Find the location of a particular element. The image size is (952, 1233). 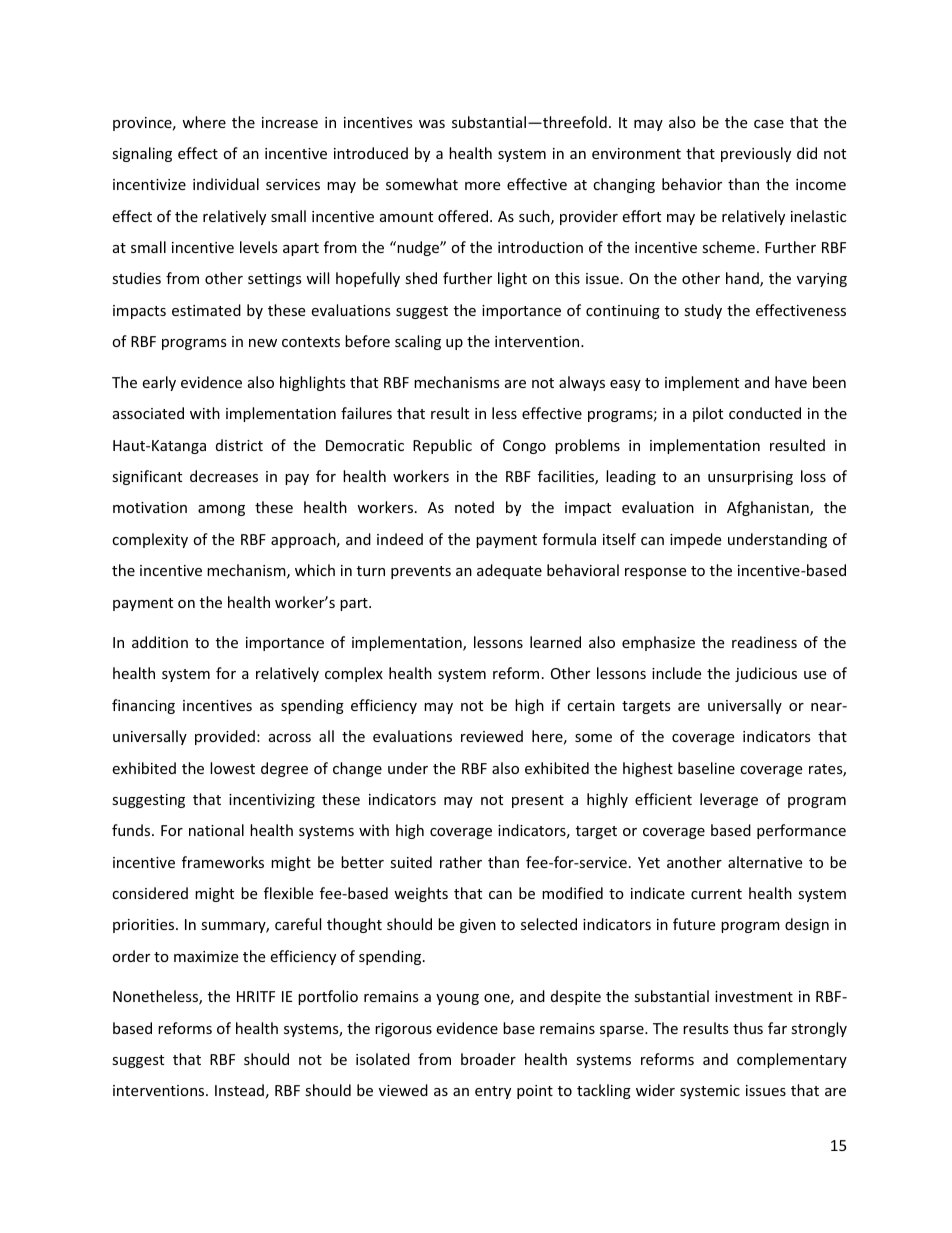

addition is located at coordinates (160, 642).
